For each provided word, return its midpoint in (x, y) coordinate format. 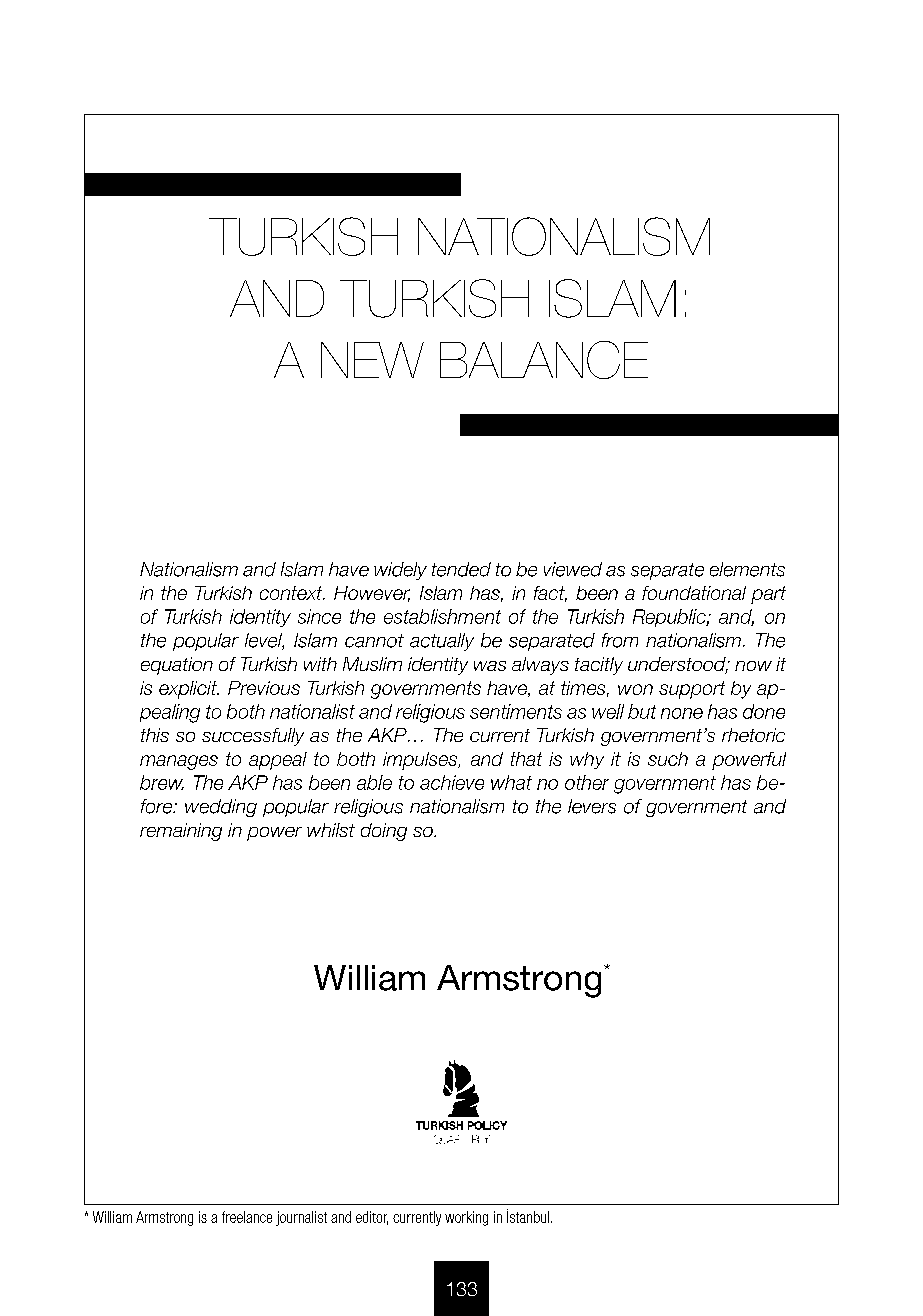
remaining (181, 832)
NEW (372, 360)
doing (384, 832)
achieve (452, 782)
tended (461, 569)
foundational (694, 593)
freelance (247, 1217)
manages (179, 762)
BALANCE (544, 360)
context (292, 593)
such (668, 759)
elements (747, 569)
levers (592, 806)
